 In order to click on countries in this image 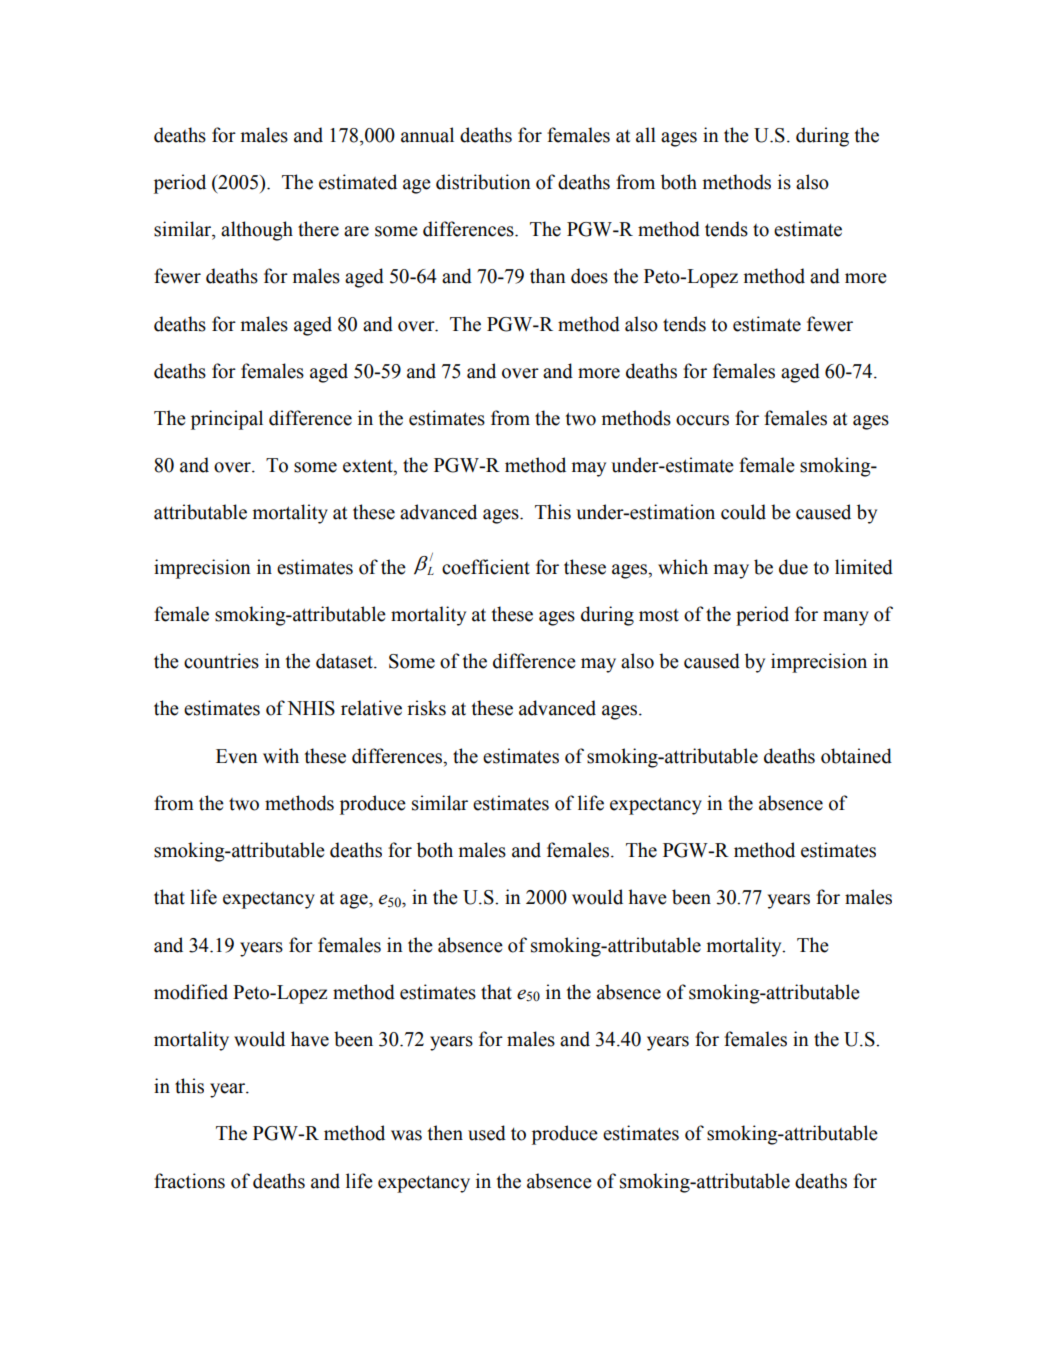, I will do `click(221, 661)`.
